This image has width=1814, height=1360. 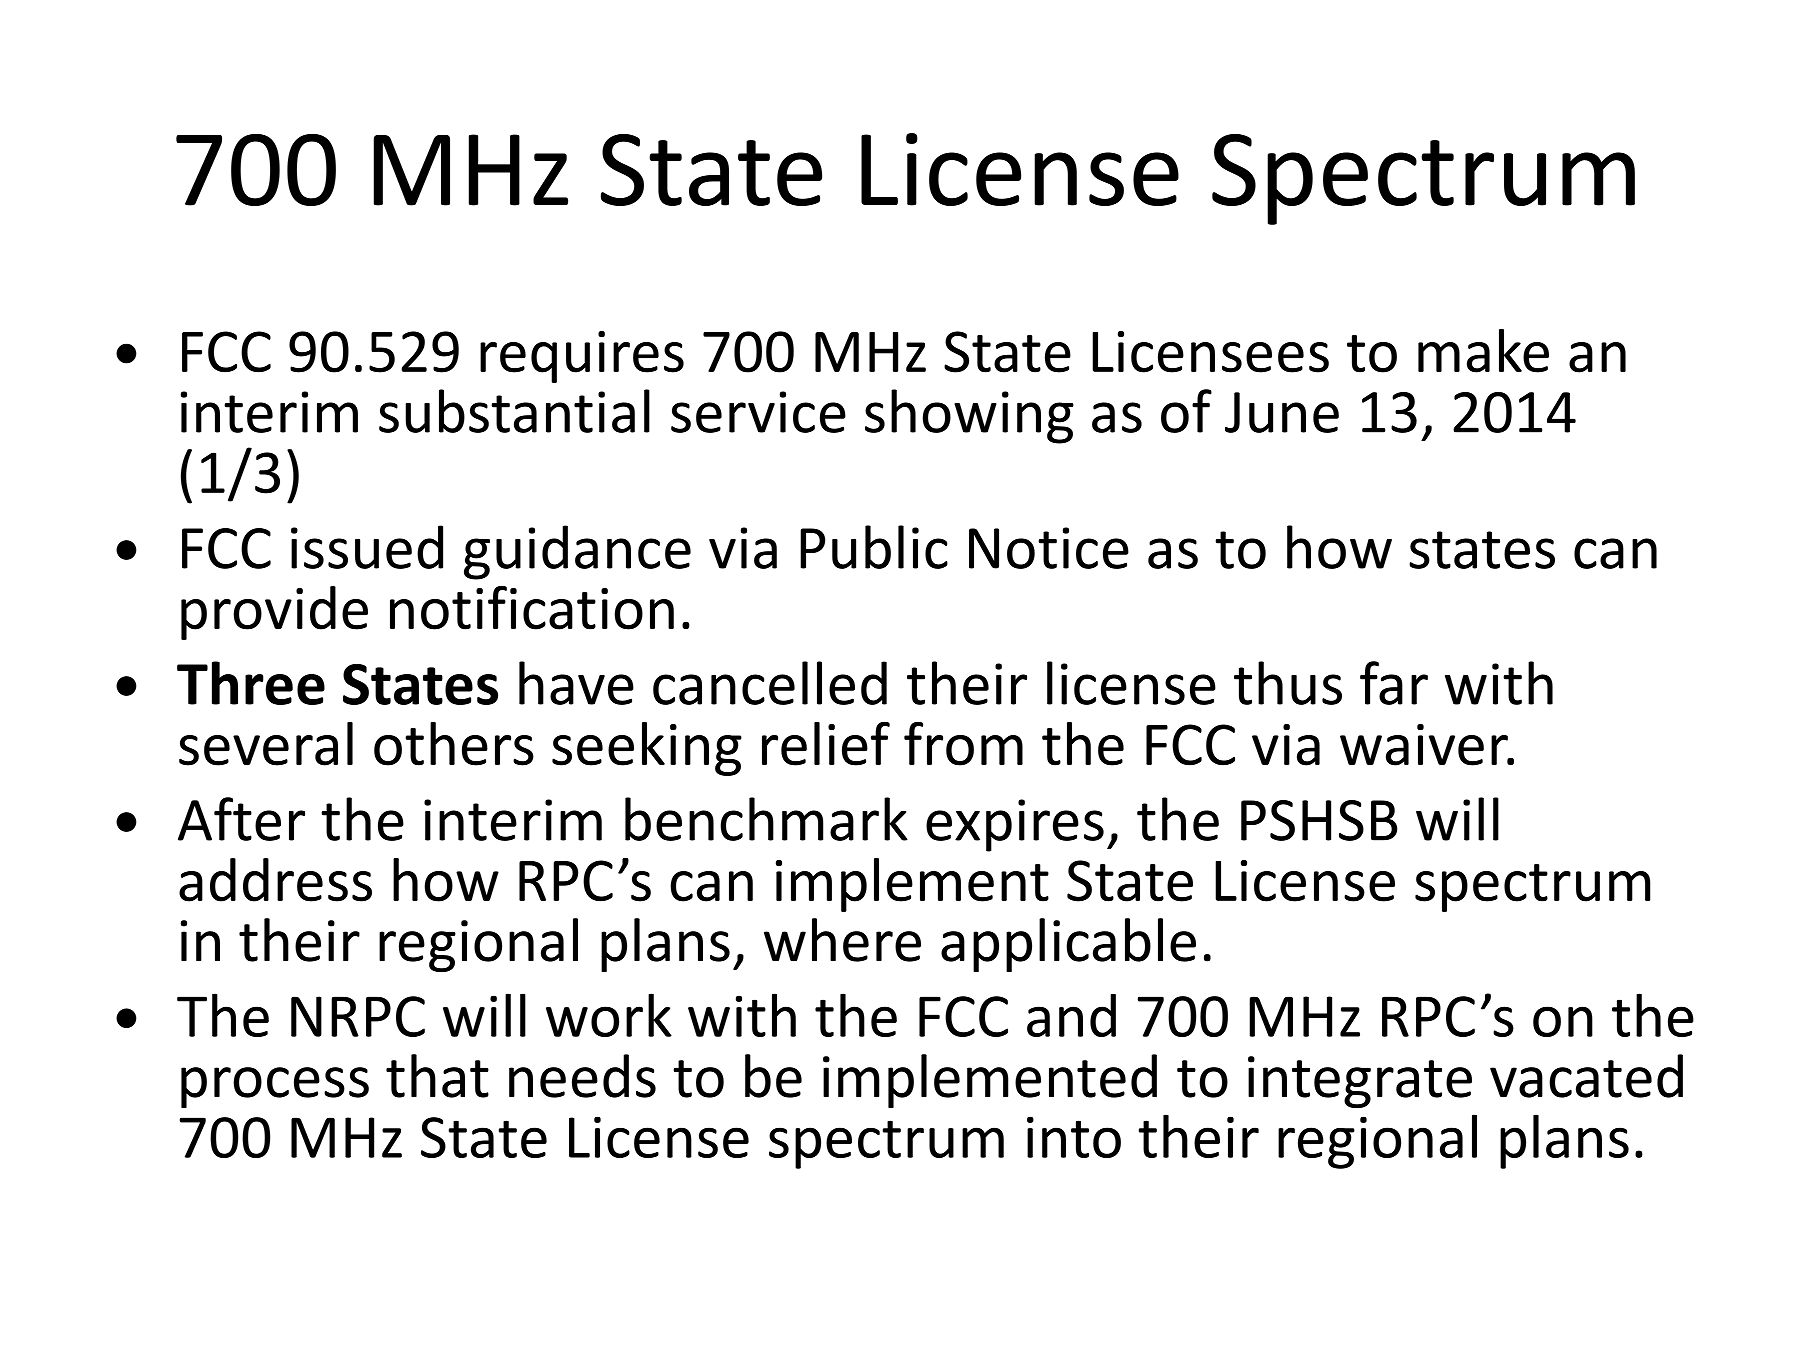 I want to click on substantial, so click(x=514, y=411).
